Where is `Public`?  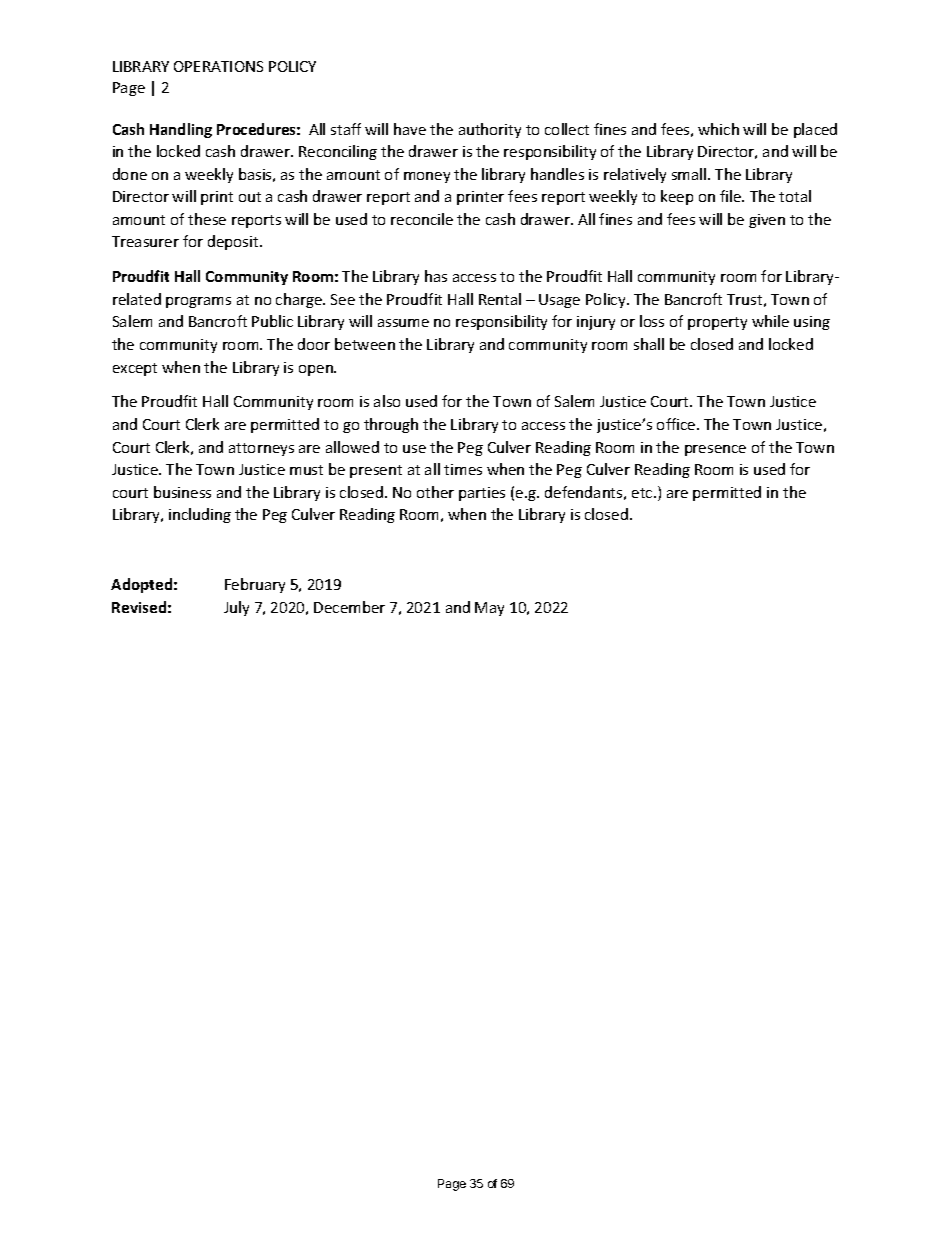
Public is located at coordinates (272, 321).
